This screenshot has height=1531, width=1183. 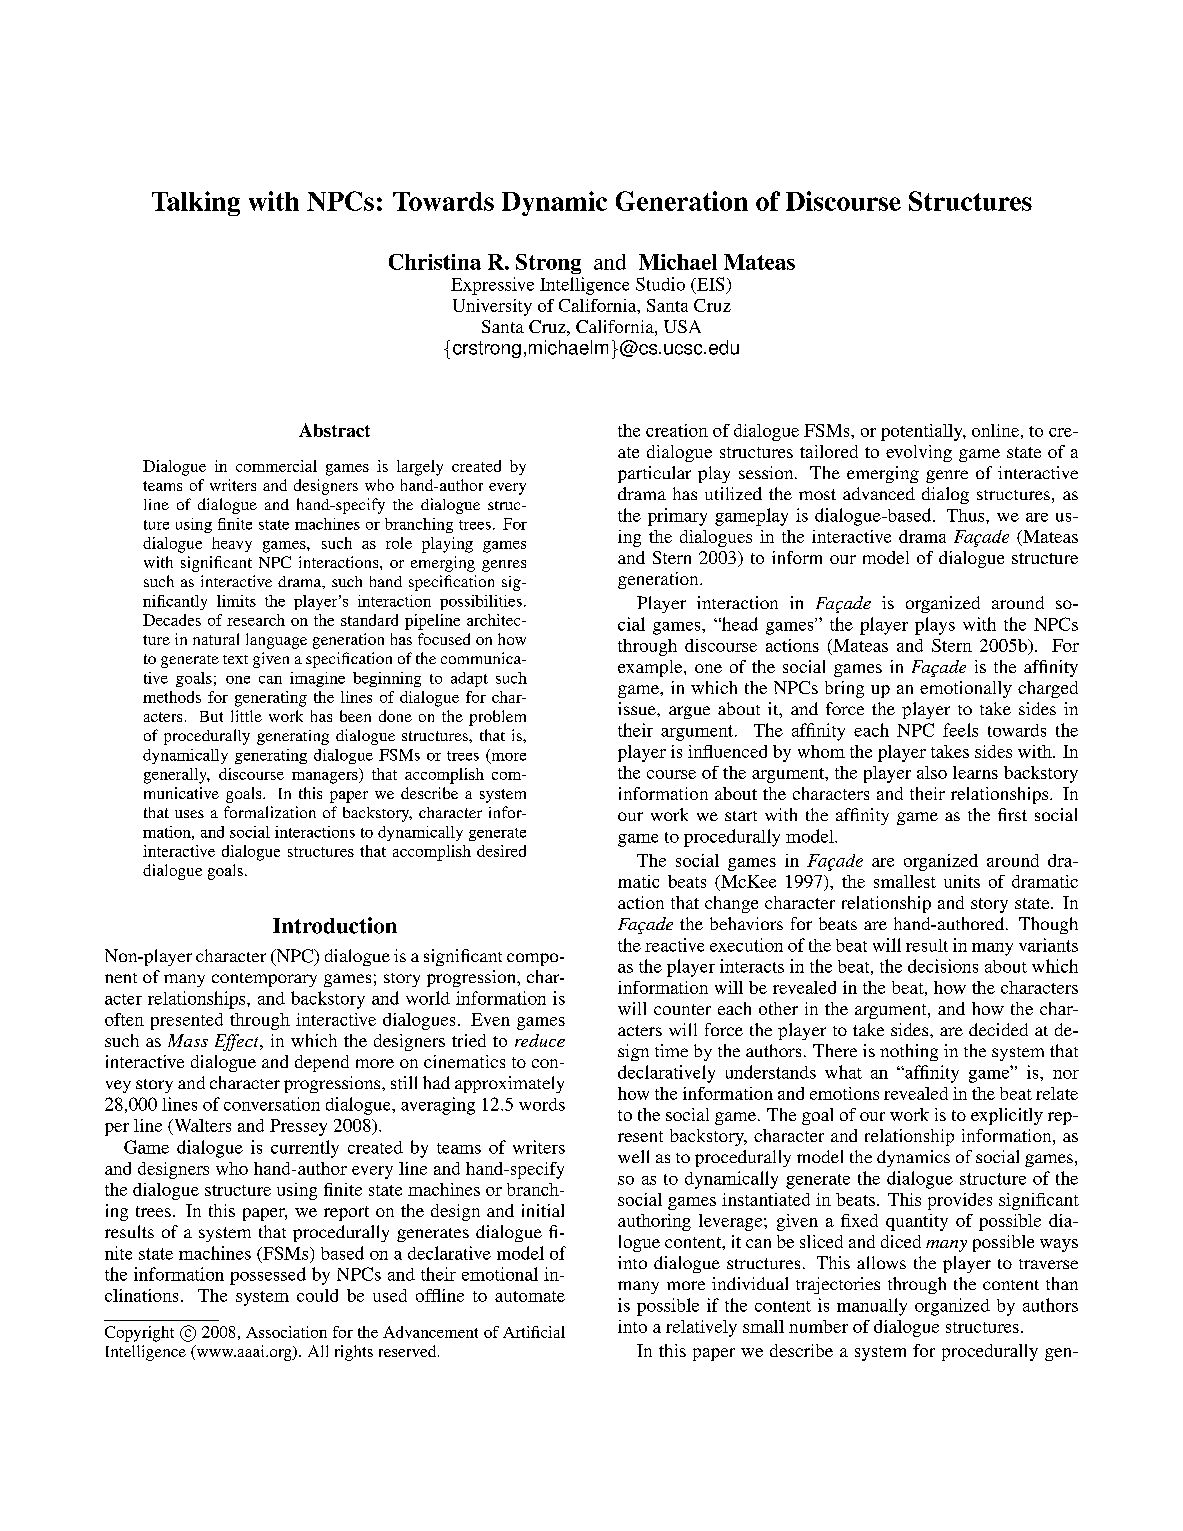 I want to click on Studio, so click(x=660, y=284).
